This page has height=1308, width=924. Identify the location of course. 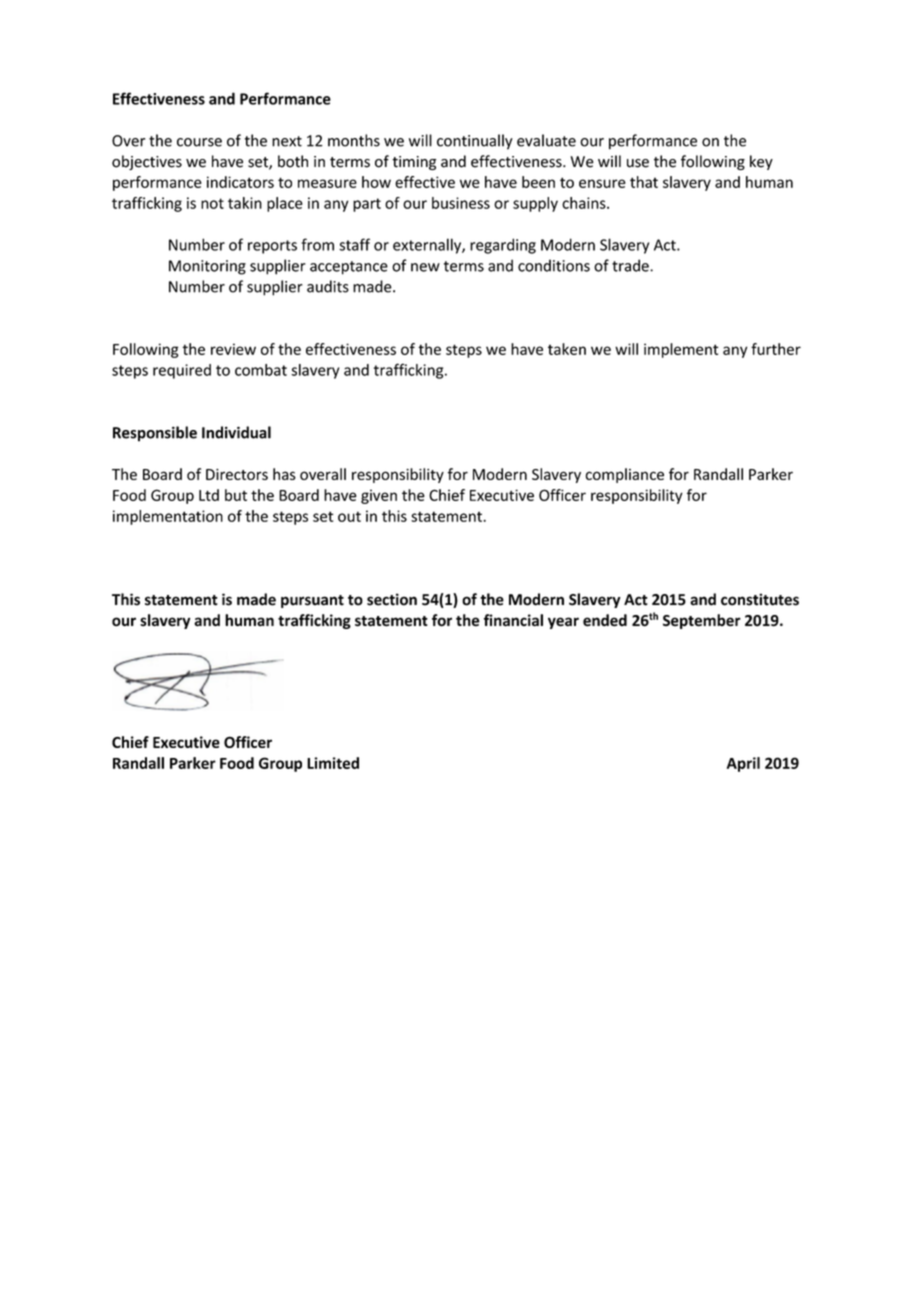
(199, 142).
